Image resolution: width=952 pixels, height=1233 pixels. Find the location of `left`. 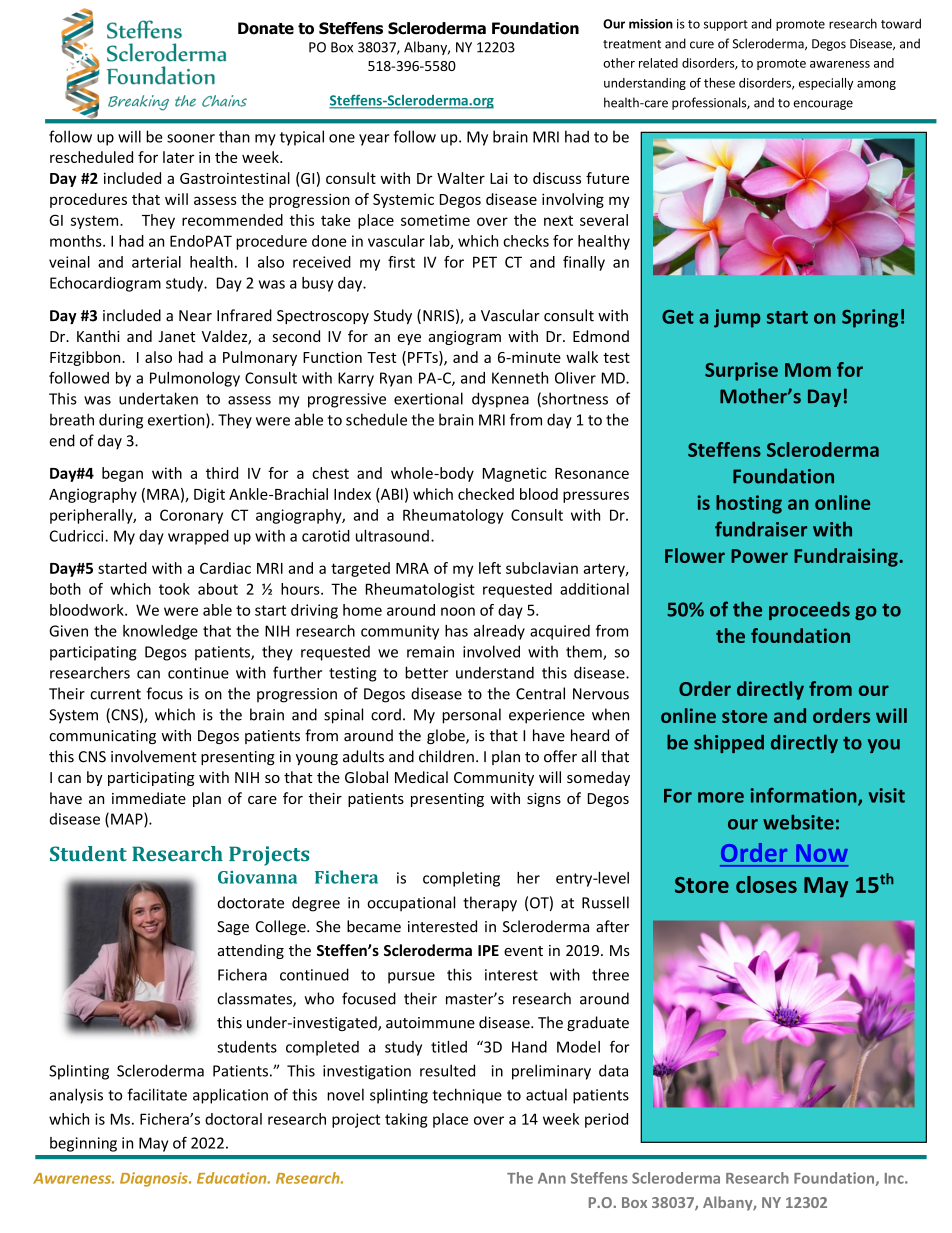

left is located at coordinates (490, 568).
